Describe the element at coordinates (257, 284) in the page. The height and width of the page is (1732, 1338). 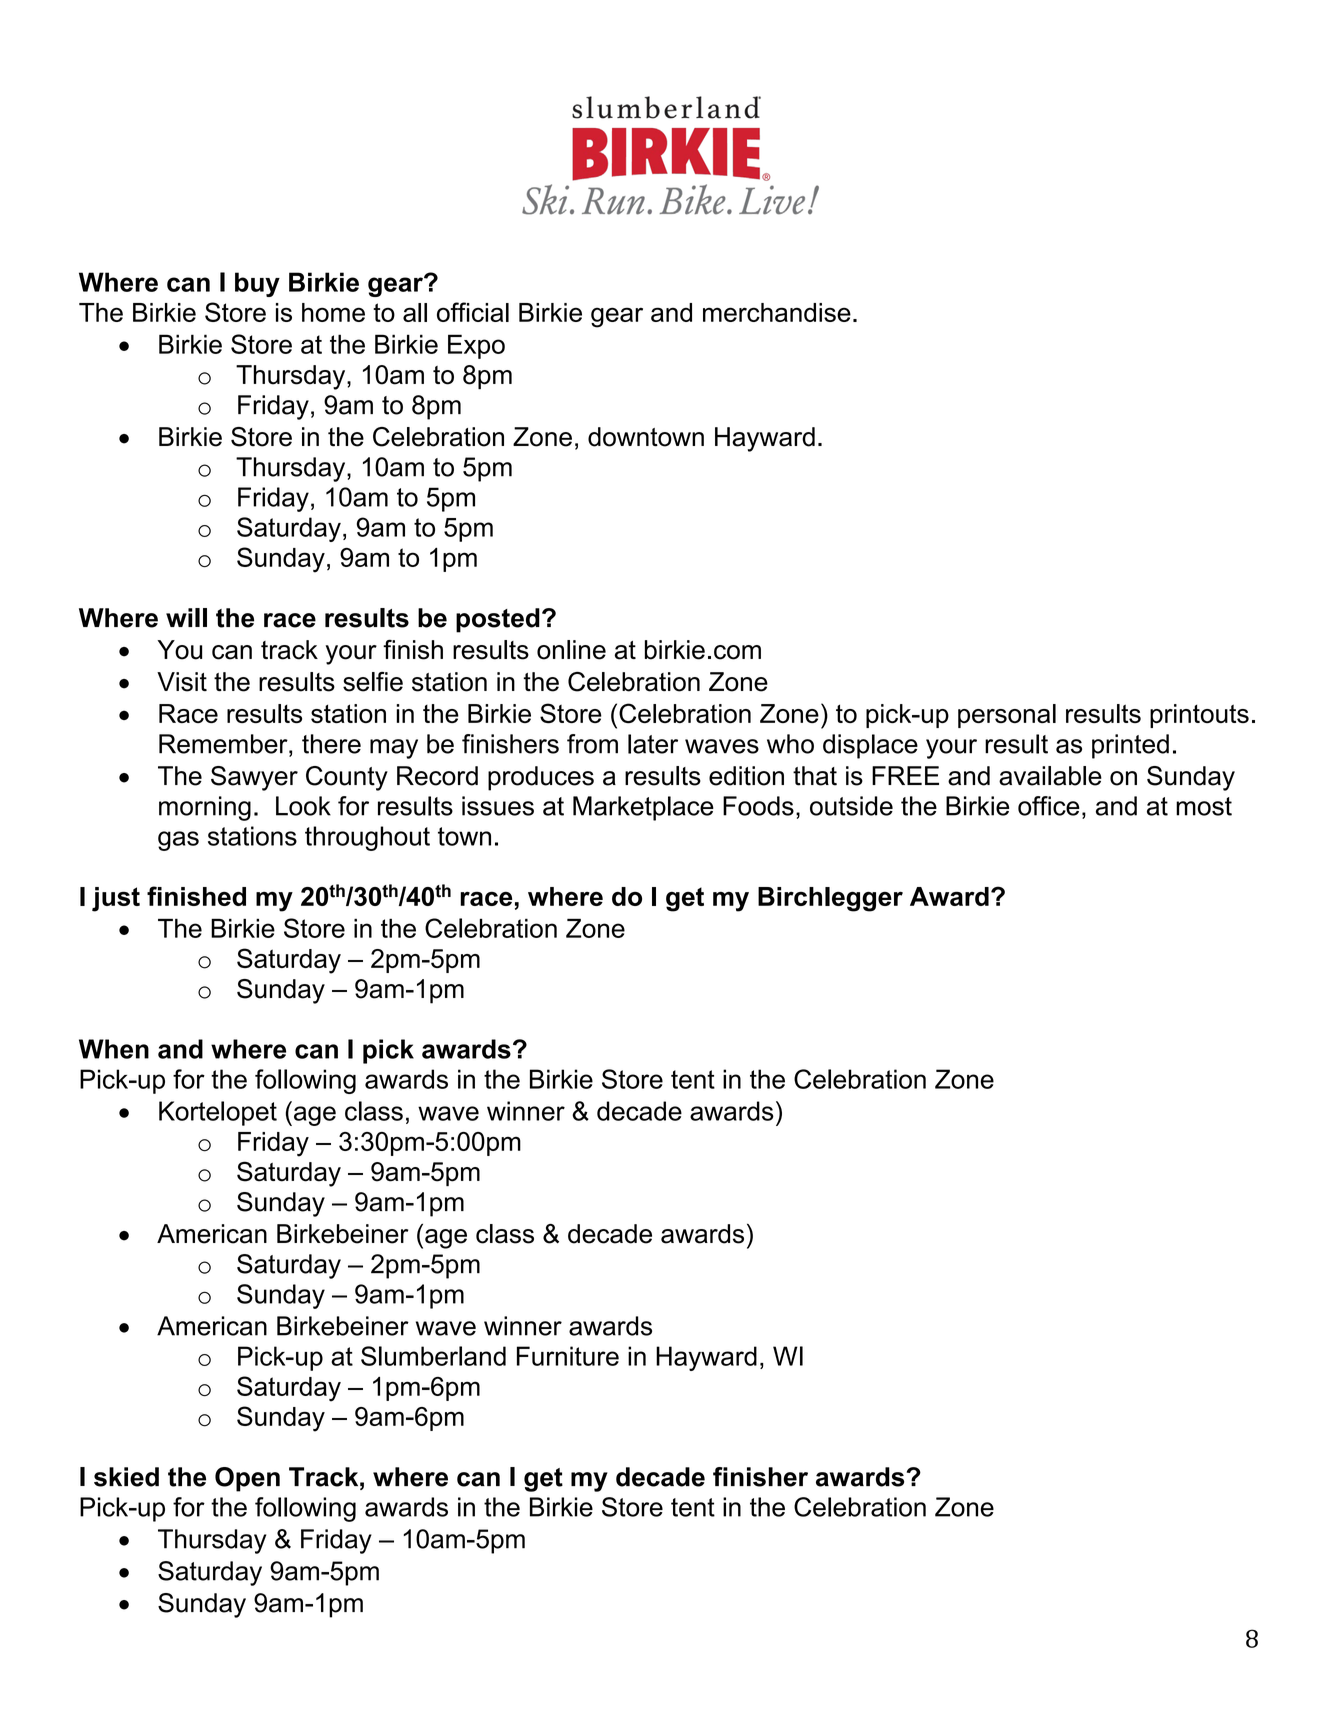
I see `buy` at that location.
